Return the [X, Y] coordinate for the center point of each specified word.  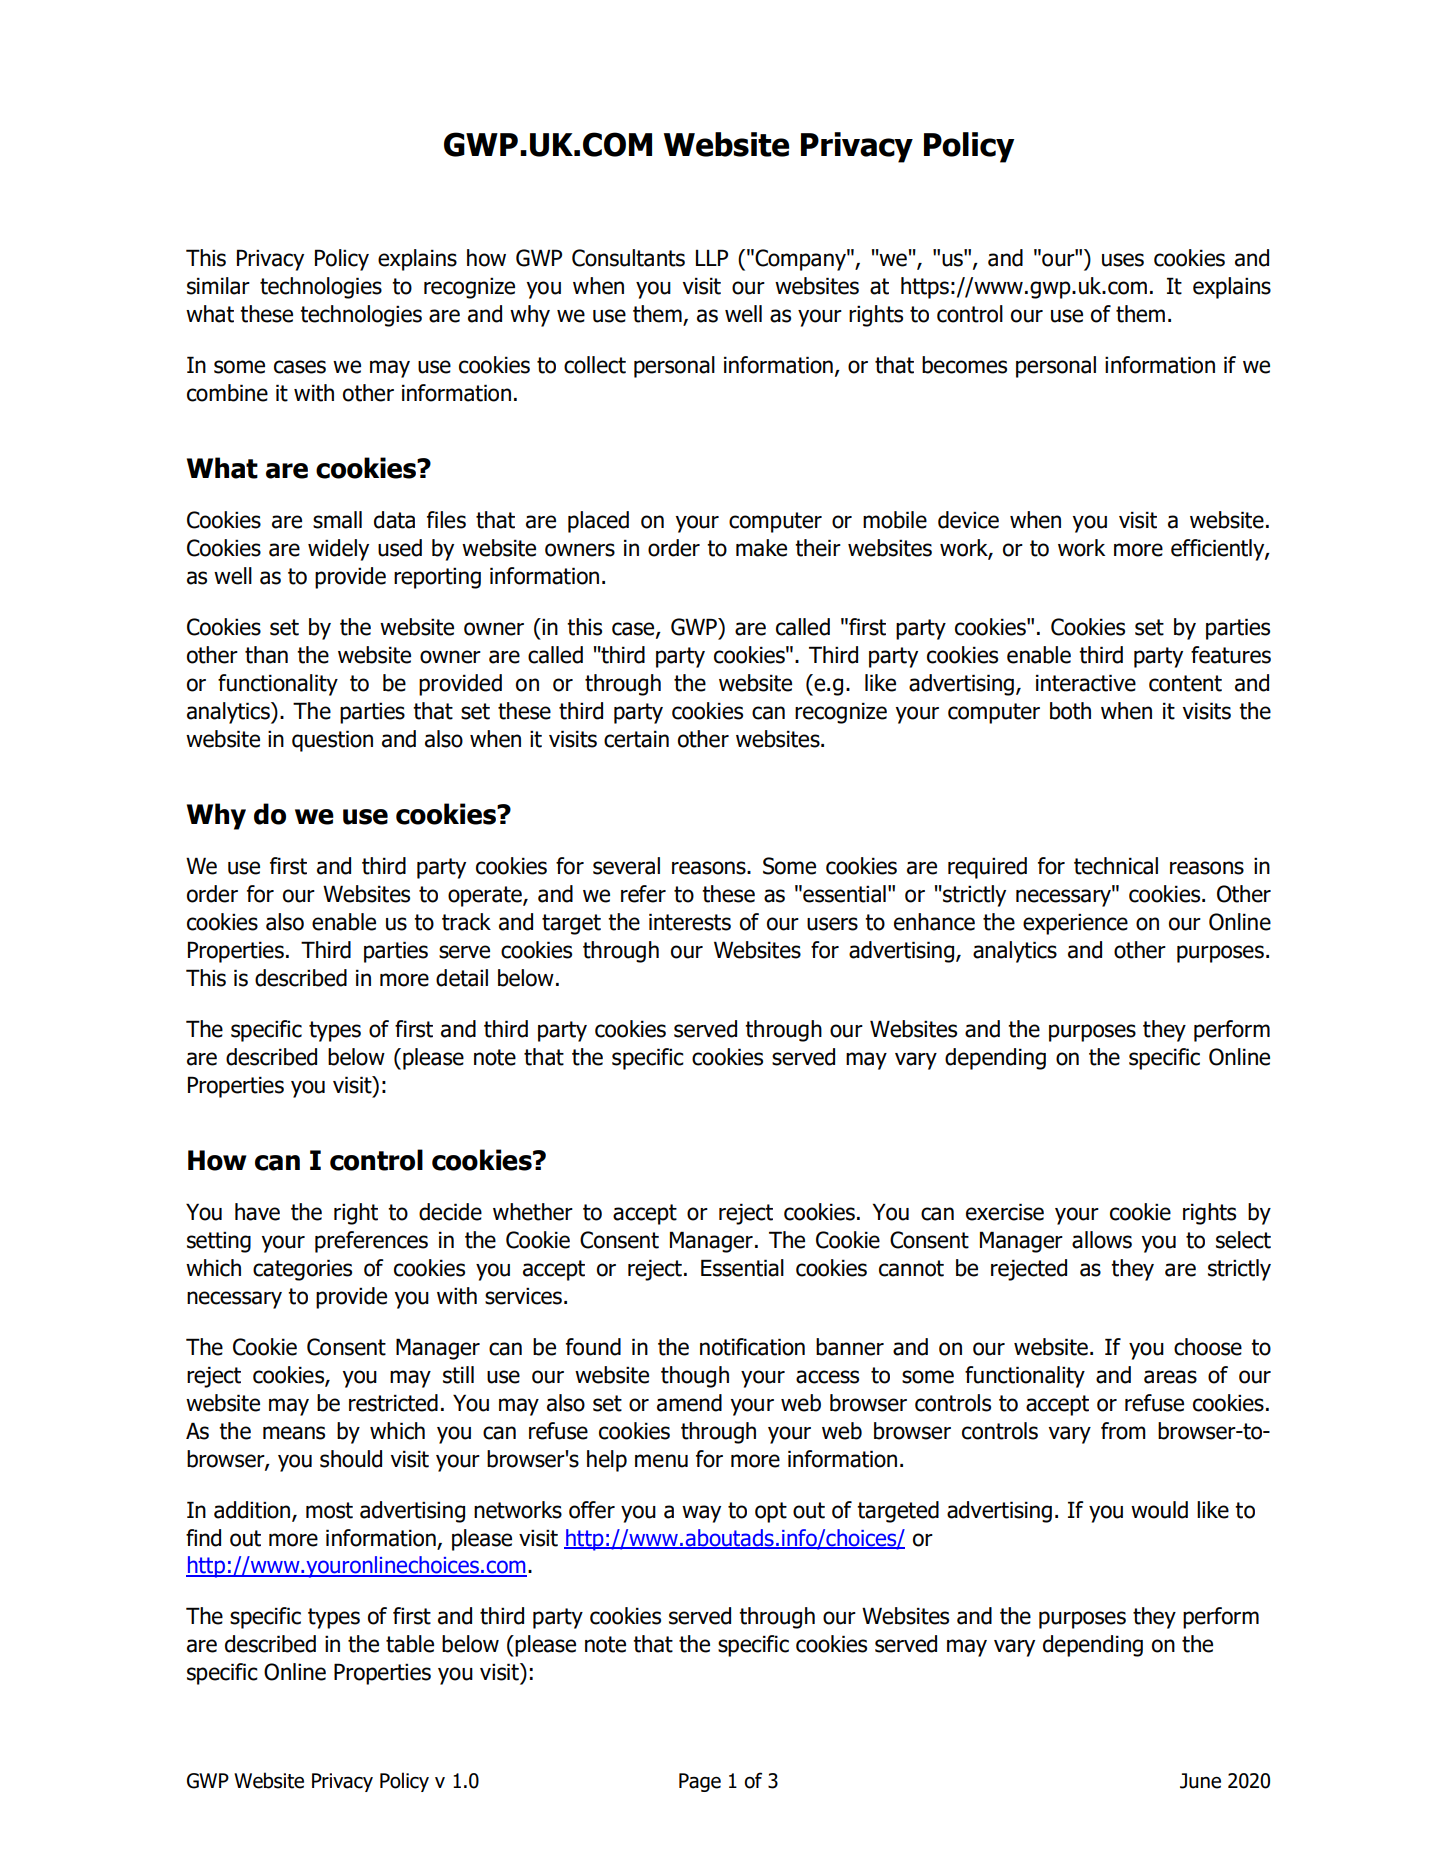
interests [690, 922]
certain [636, 739]
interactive [1086, 683]
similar [218, 286]
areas [1170, 1377]
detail [462, 978]
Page [700, 1782]
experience [1075, 924]
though [695, 1377]
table [410, 1644]
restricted [393, 1403]
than [266, 655]
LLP [712, 257]
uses [1123, 260]
